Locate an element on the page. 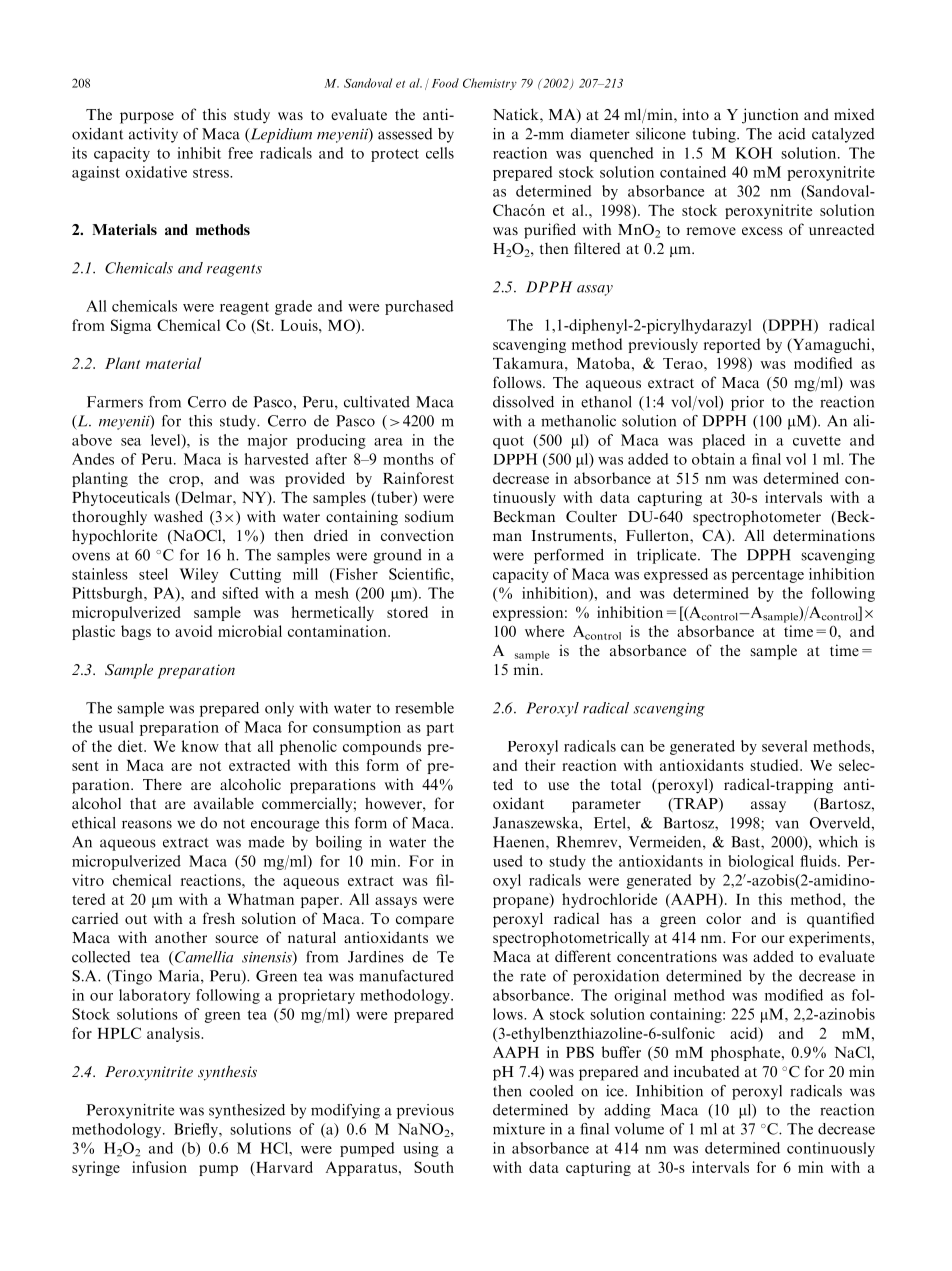  infusion is located at coordinates (159, 1167).
